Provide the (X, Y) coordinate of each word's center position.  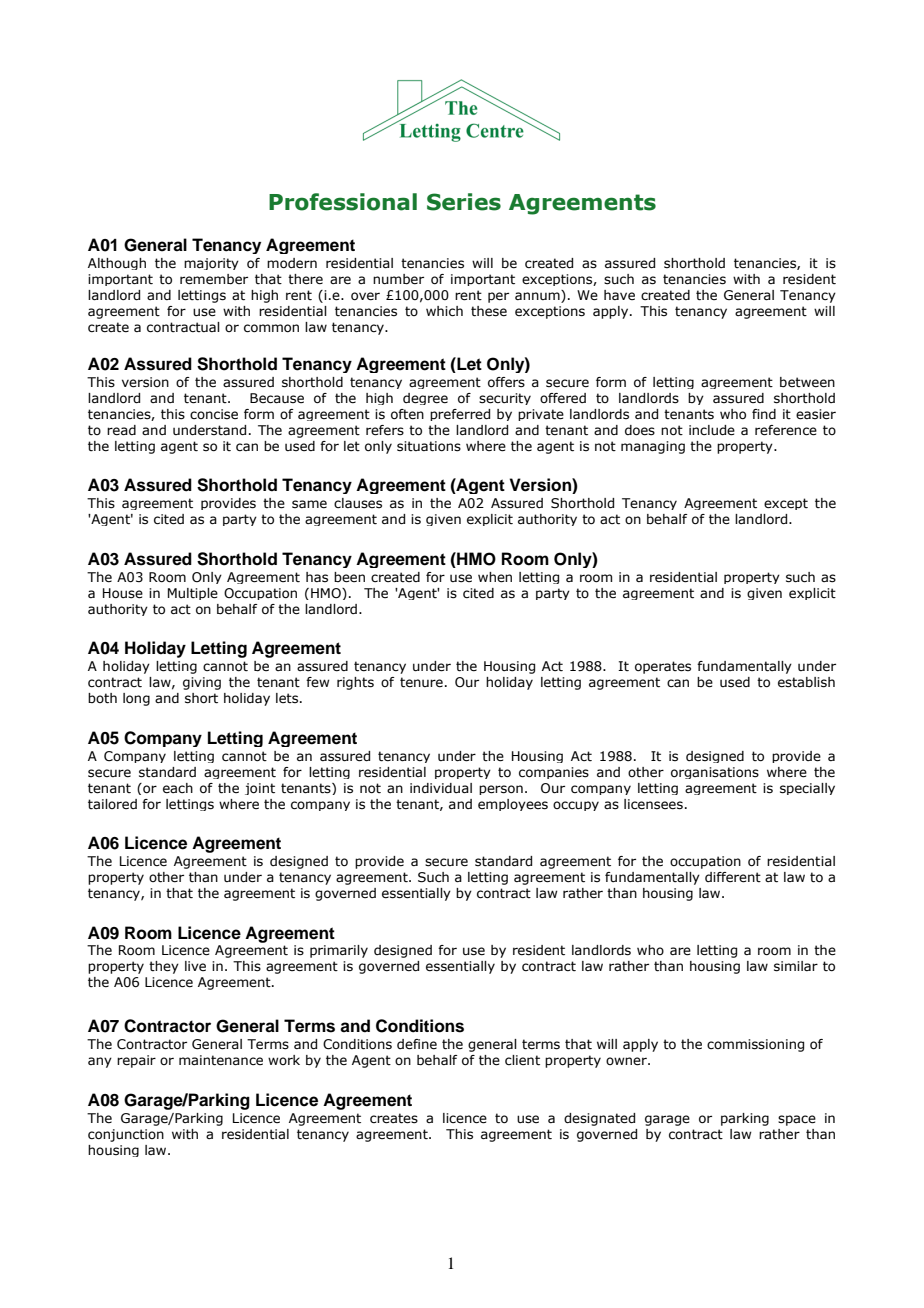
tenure (421, 682)
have (619, 295)
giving (202, 683)
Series (464, 202)
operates (663, 667)
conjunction (126, 1135)
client (522, 1060)
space (797, 1120)
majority (211, 264)
